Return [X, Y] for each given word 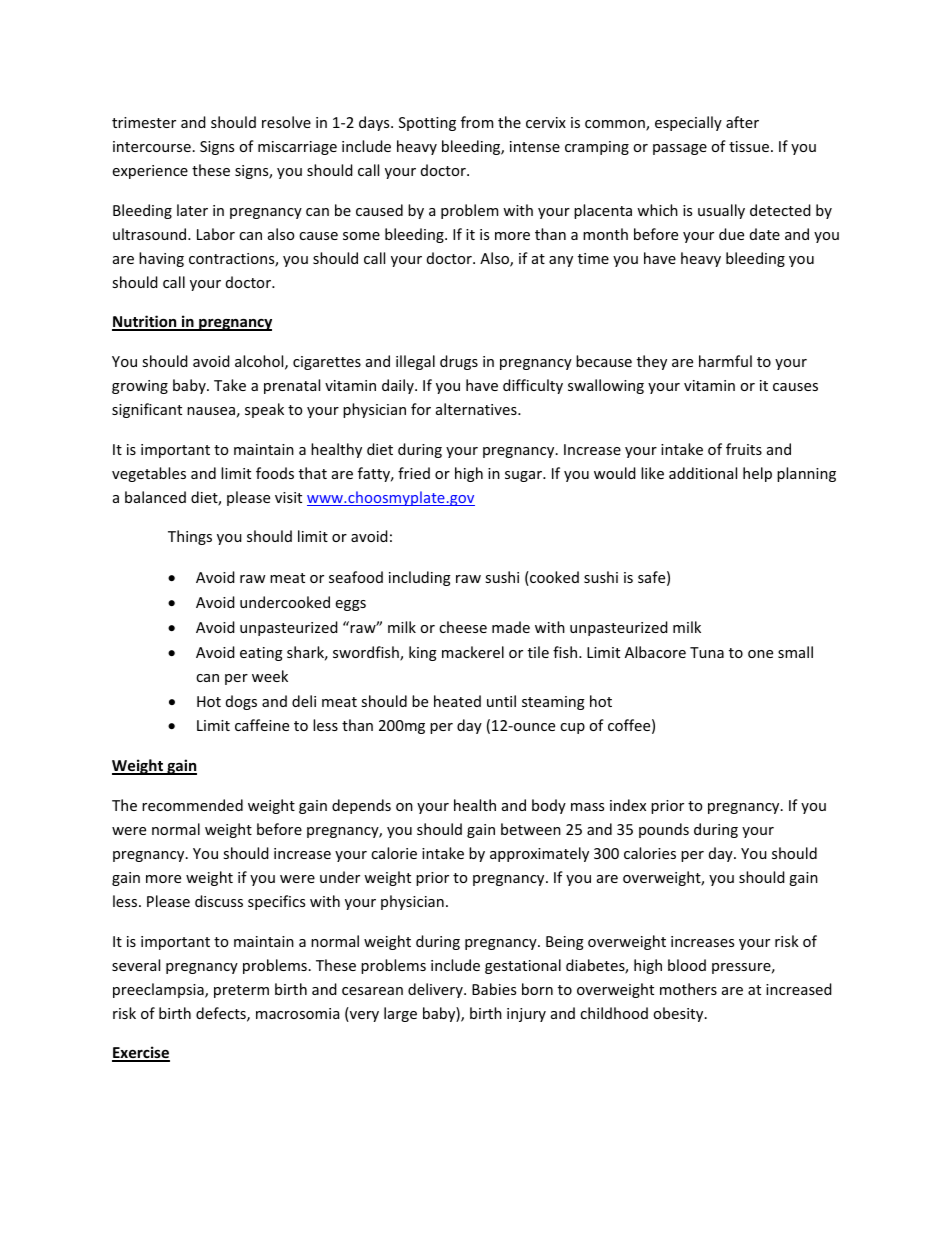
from [477, 122]
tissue [750, 146]
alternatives [477, 409]
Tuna [707, 652]
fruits [744, 449]
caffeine [262, 725]
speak [264, 410]
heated [457, 701]
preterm [241, 991]
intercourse [152, 146]
